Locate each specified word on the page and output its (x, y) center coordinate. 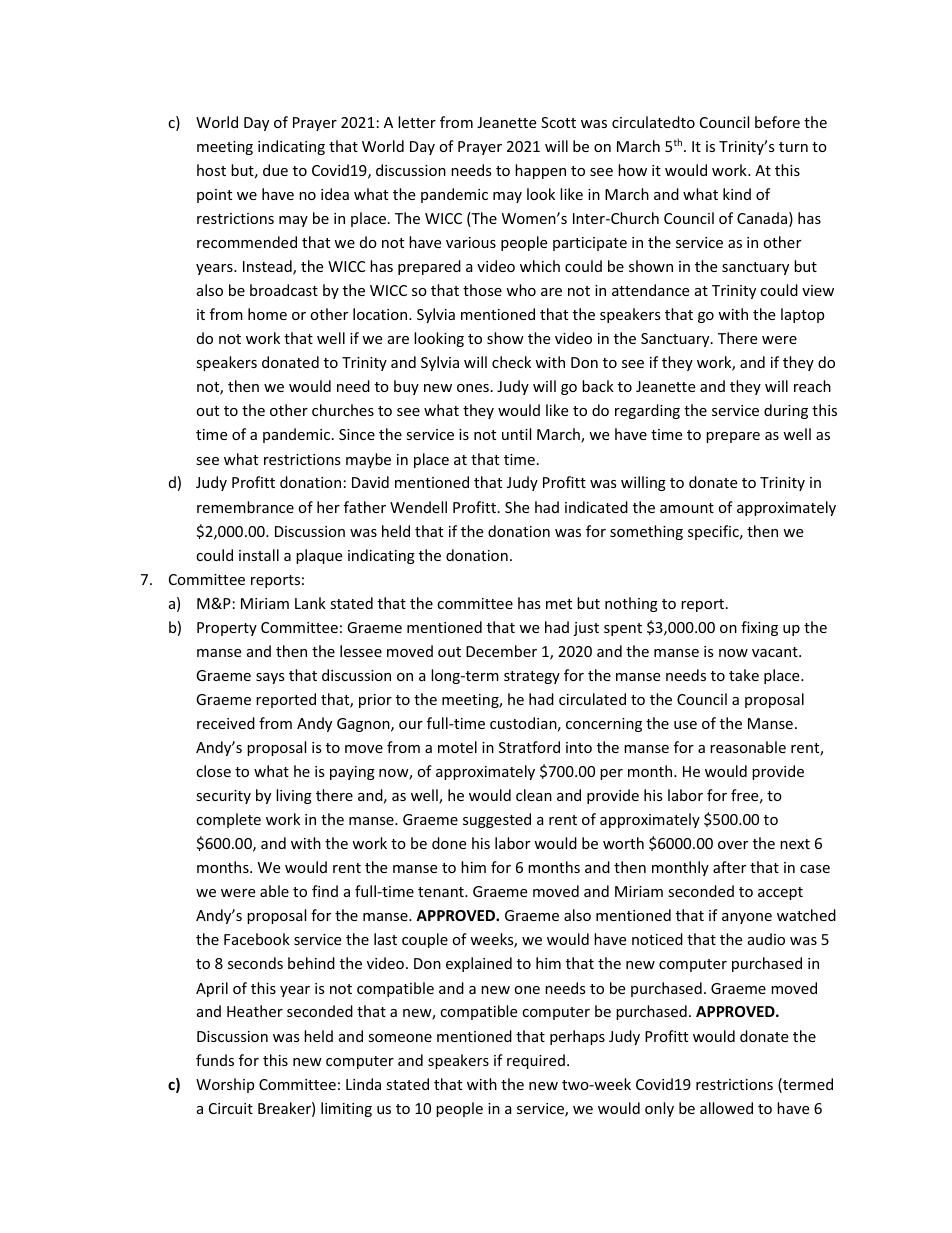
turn (793, 147)
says (270, 678)
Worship (225, 1085)
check (511, 362)
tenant (442, 892)
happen (540, 171)
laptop (802, 315)
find (325, 891)
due (275, 170)
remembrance (245, 507)
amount (687, 508)
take (744, 675)
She (517, 507)
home (267, 314)
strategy (532, 677)
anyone (747, 918)
